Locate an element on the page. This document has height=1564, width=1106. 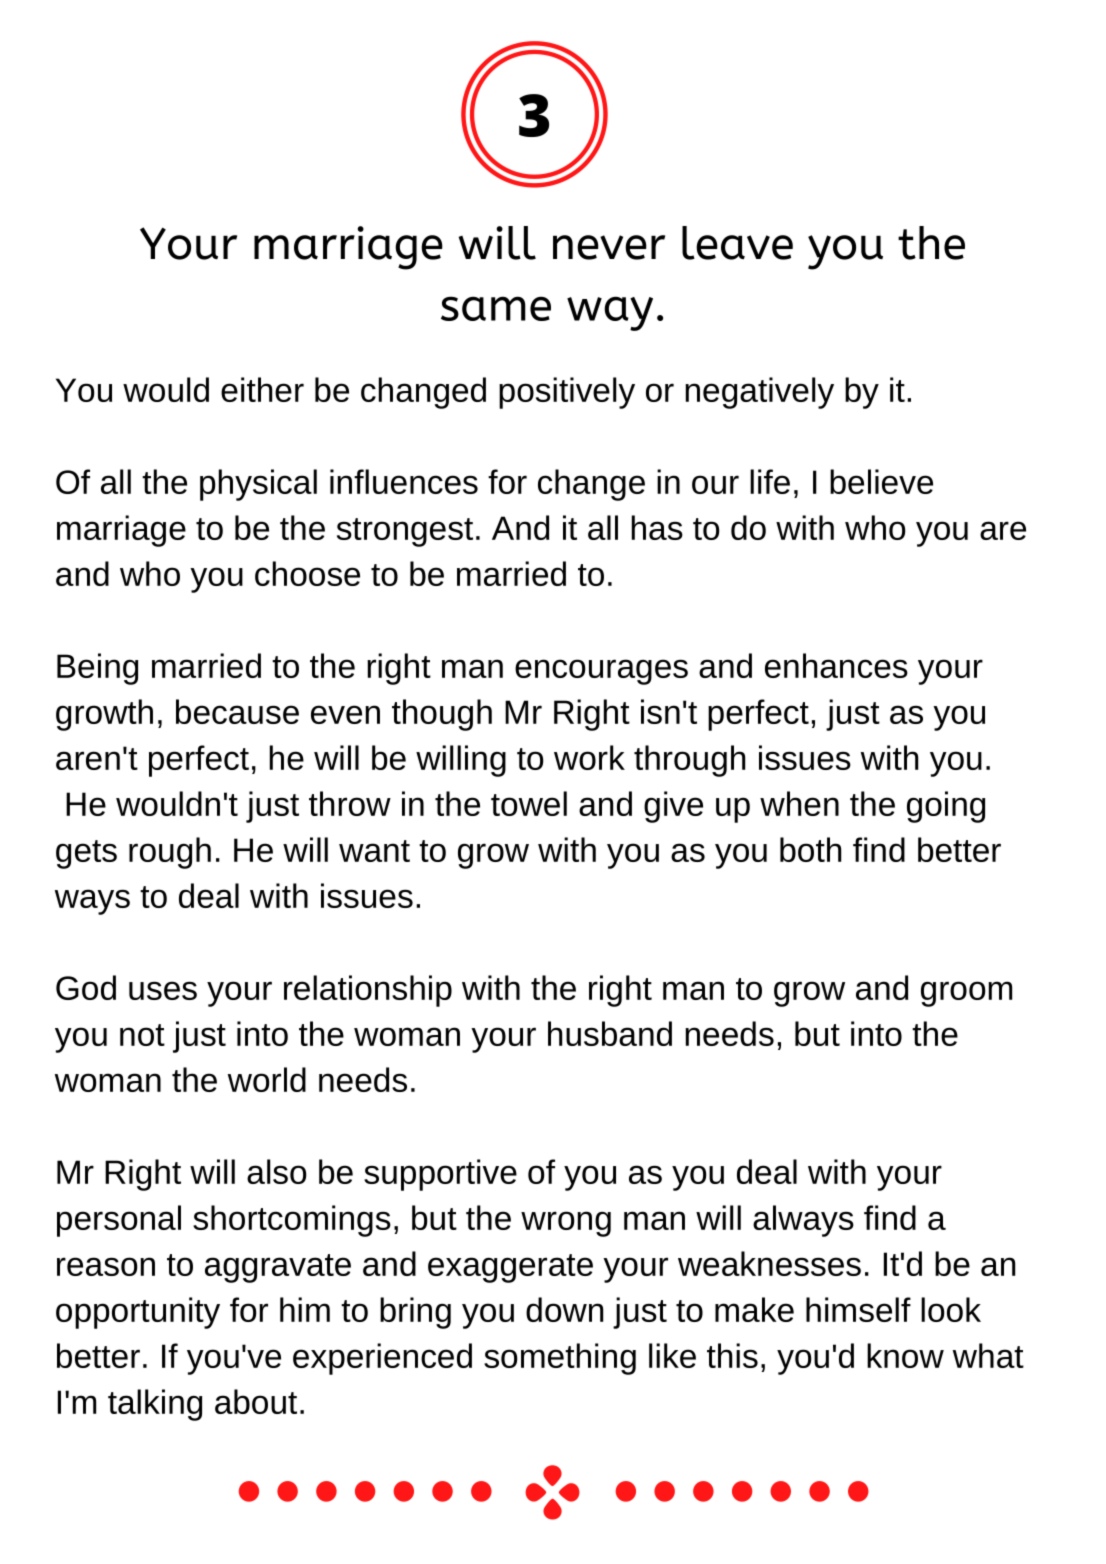
something is located at coordinates (560, 1359).
